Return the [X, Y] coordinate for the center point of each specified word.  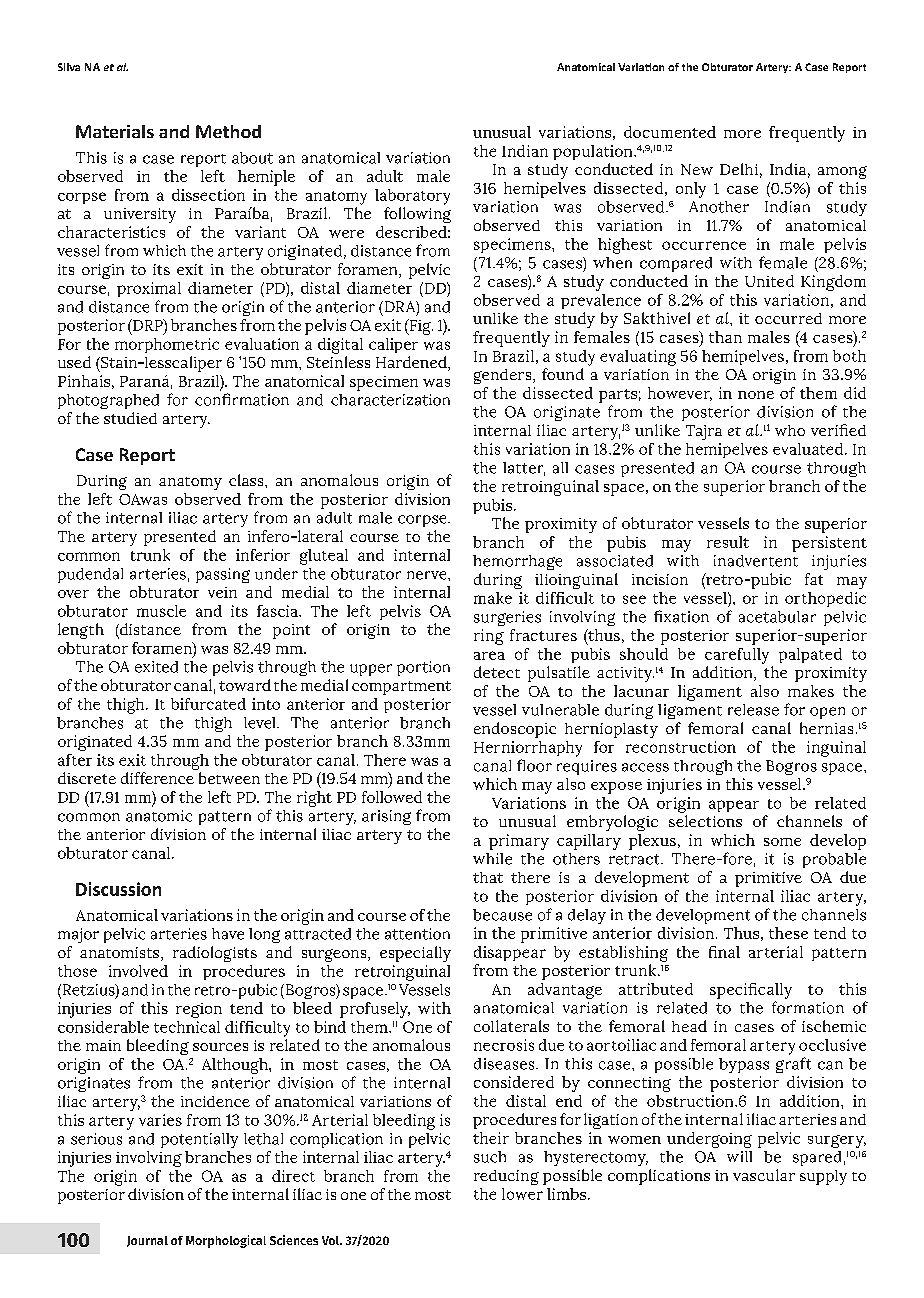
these [788, 933]
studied [130, 418]
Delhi [739, 169]
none [756, 395]
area [489, 655]
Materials [115, 131]
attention [417, 934]
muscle [161, 611]
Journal [147, 1241]
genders [504, 376]
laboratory [412, 197]
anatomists [121, 954]
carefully [737, 656]
